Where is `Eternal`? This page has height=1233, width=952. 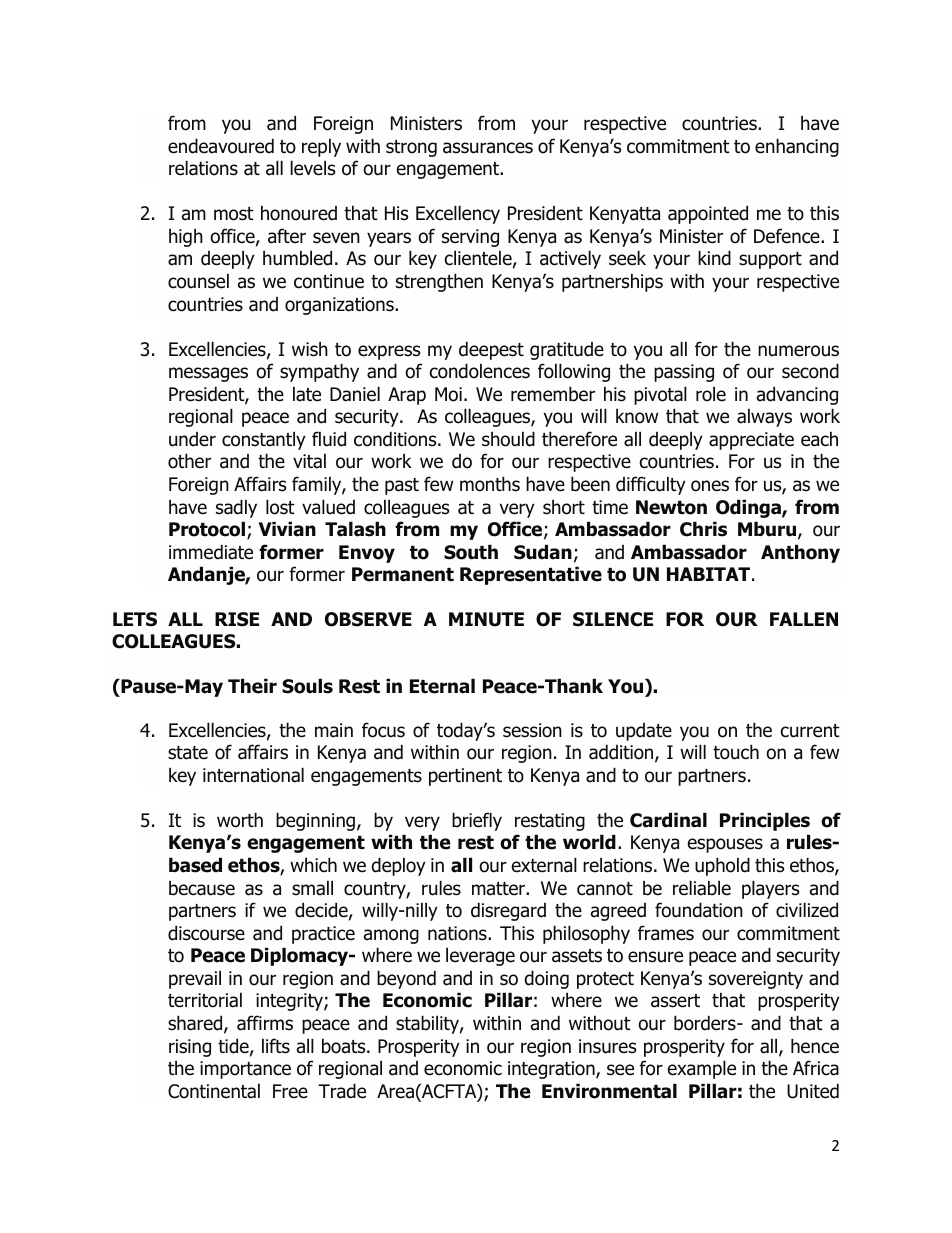
Eternal is located at coordinates (442, 686).
